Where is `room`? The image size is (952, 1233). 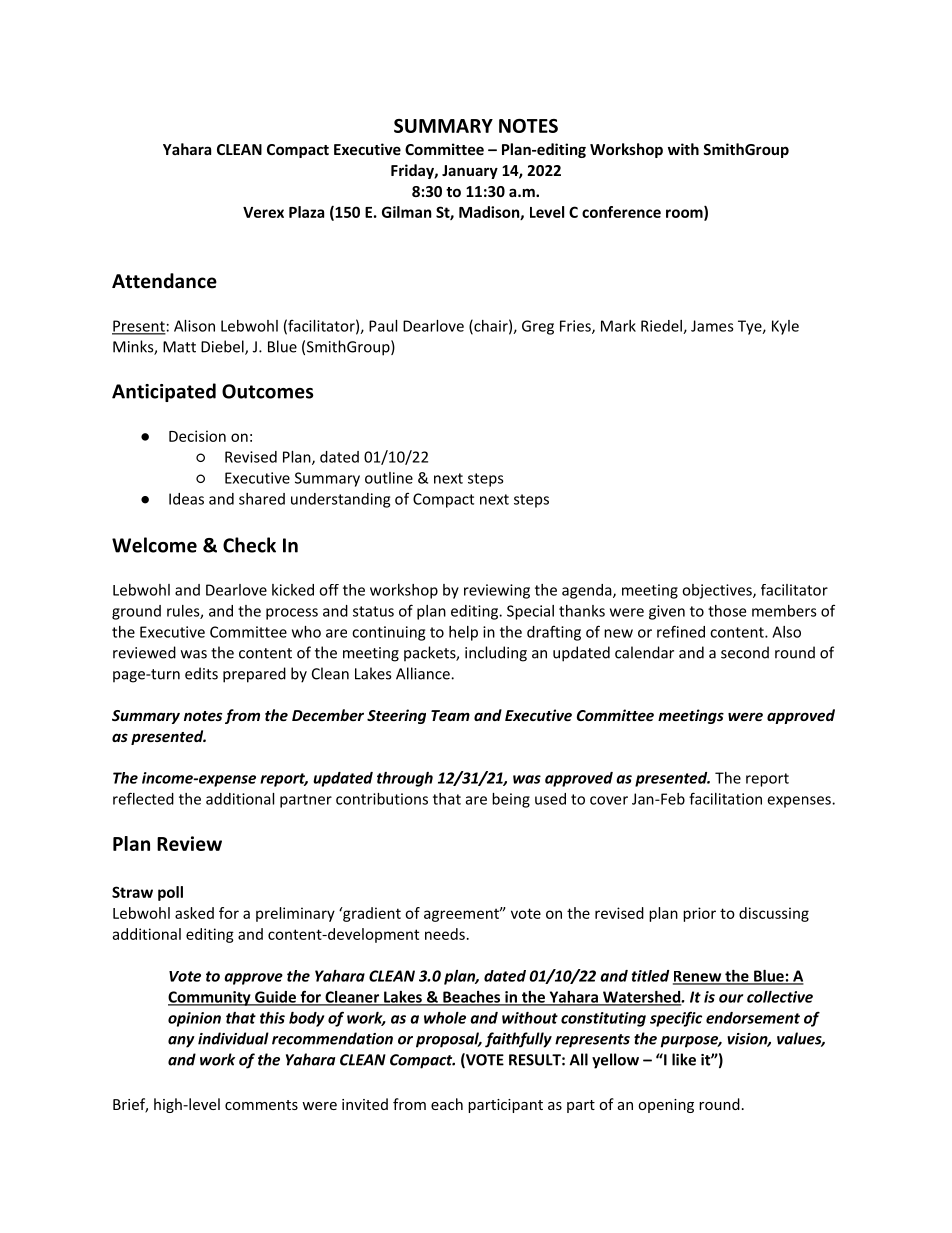 room is located at coordinates (685, 214).
